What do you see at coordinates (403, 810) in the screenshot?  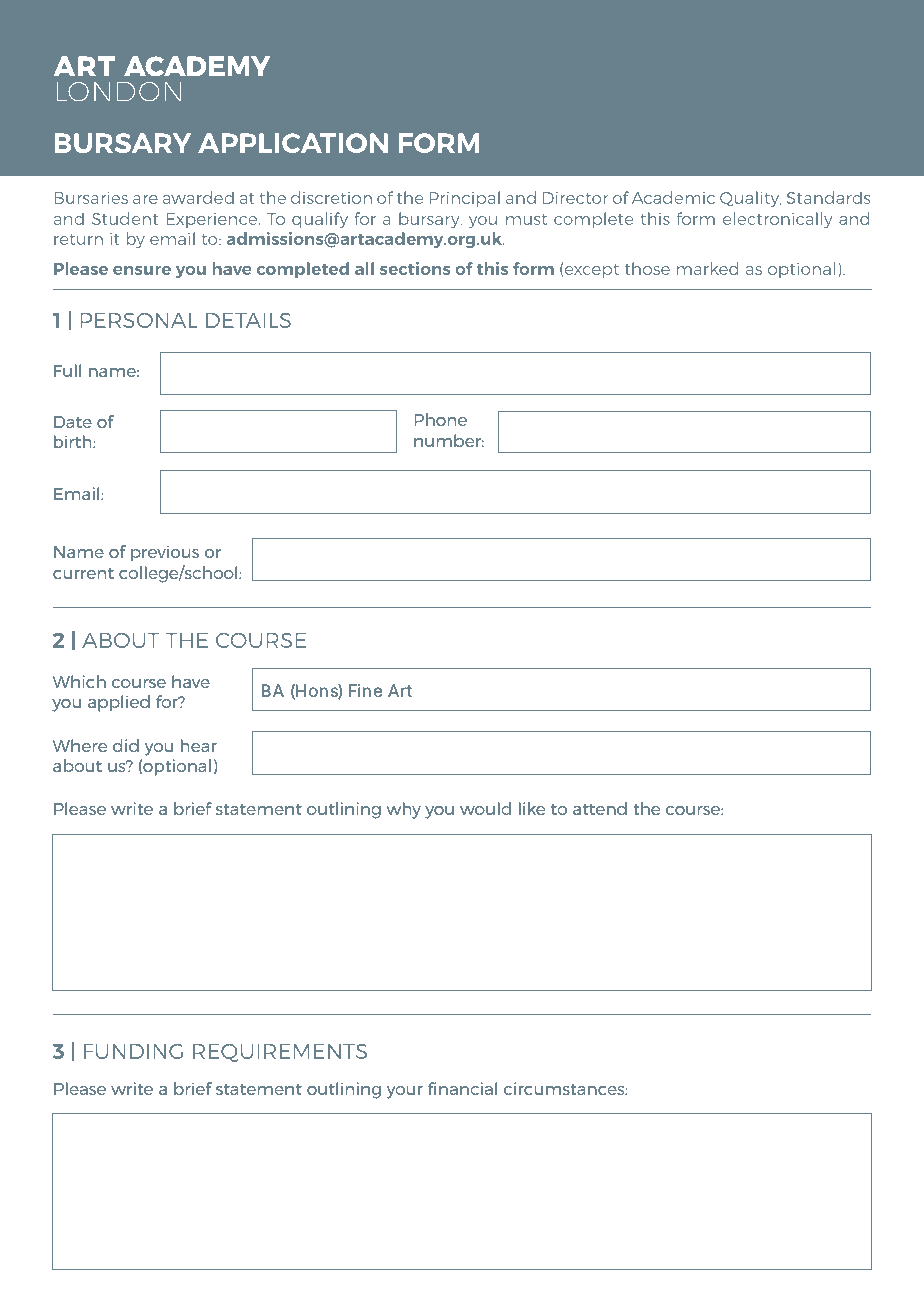 I see `why` at bounding box center [403, 810].
